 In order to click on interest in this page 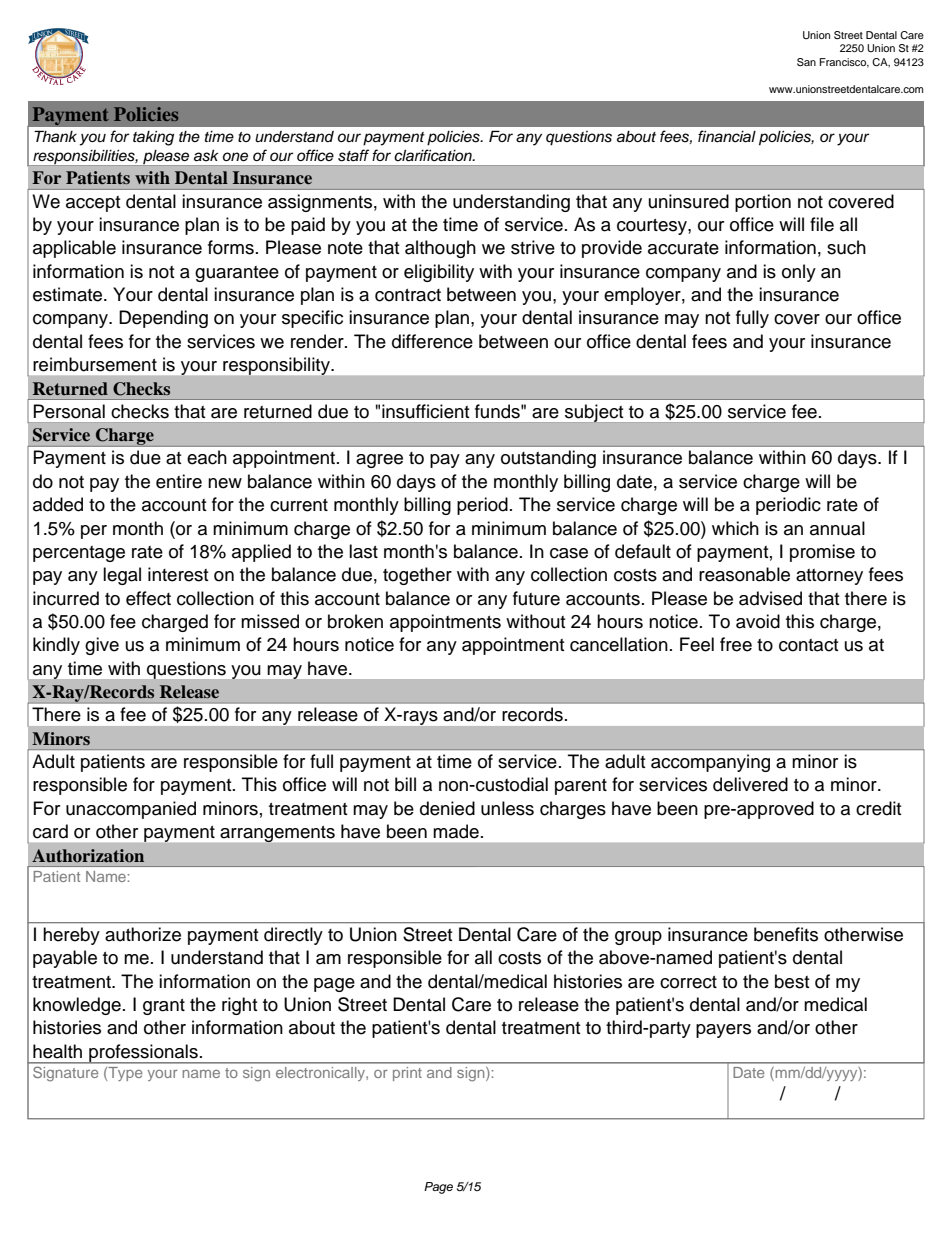, I will do `click(178, 574)`.
